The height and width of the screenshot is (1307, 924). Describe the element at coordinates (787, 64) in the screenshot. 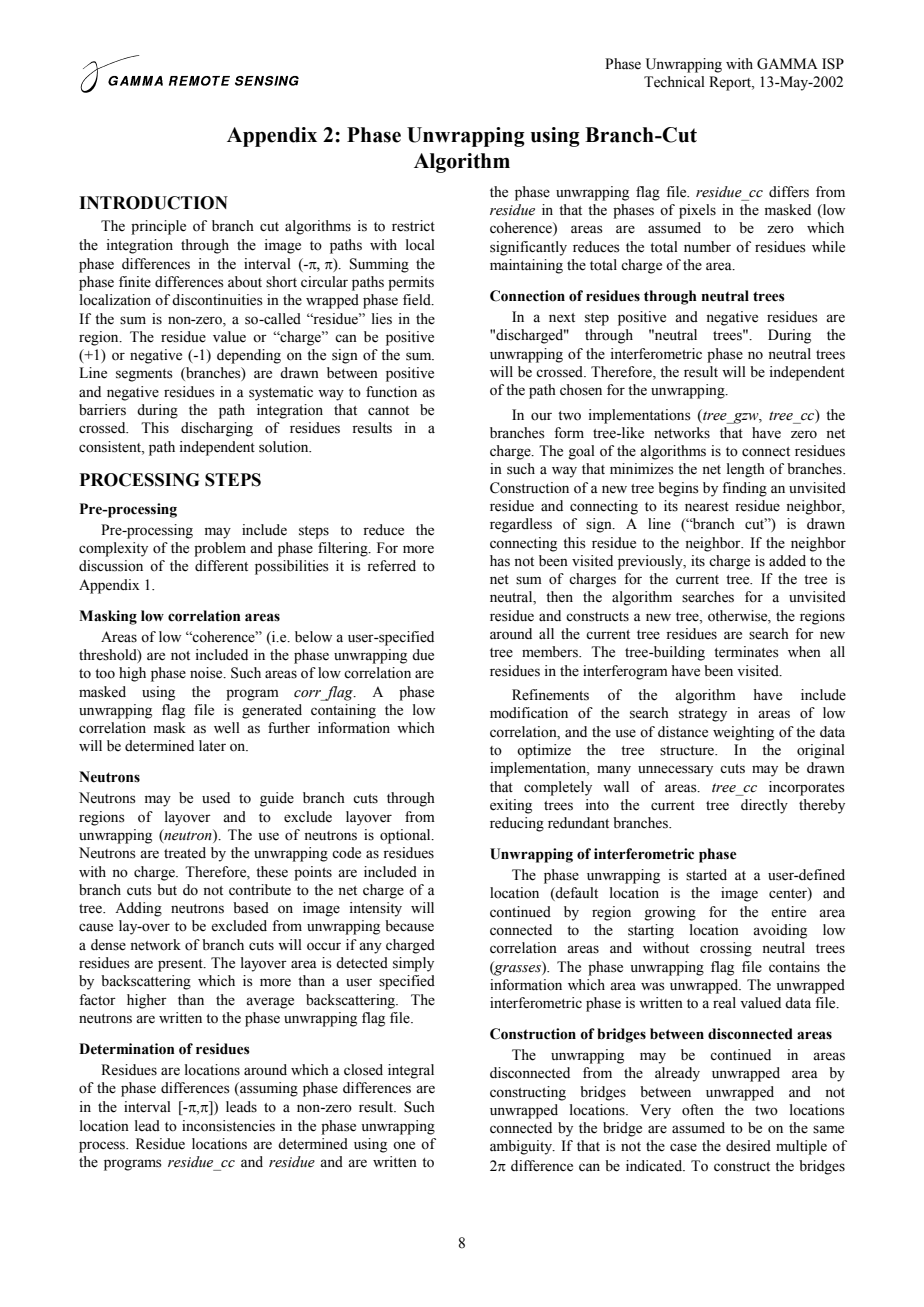

I see `GAMMA` at that location.
